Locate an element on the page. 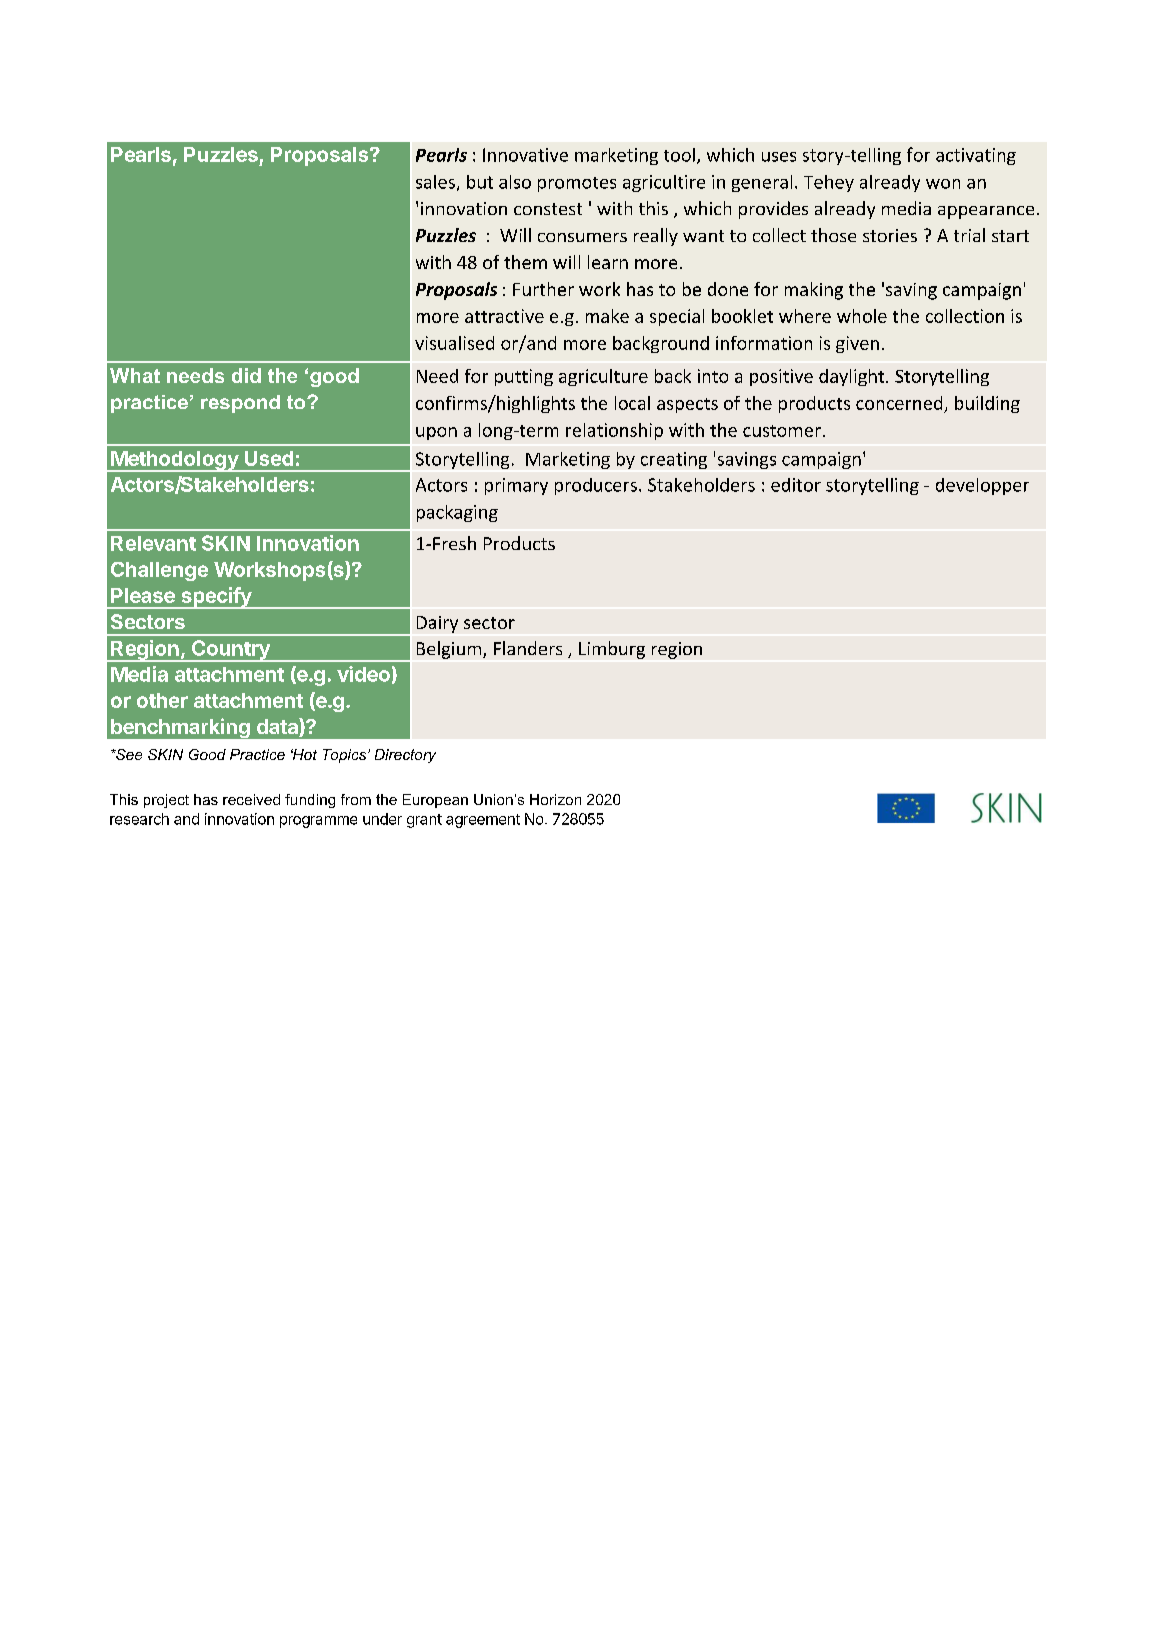  won is located at coordinates (943, 184).
